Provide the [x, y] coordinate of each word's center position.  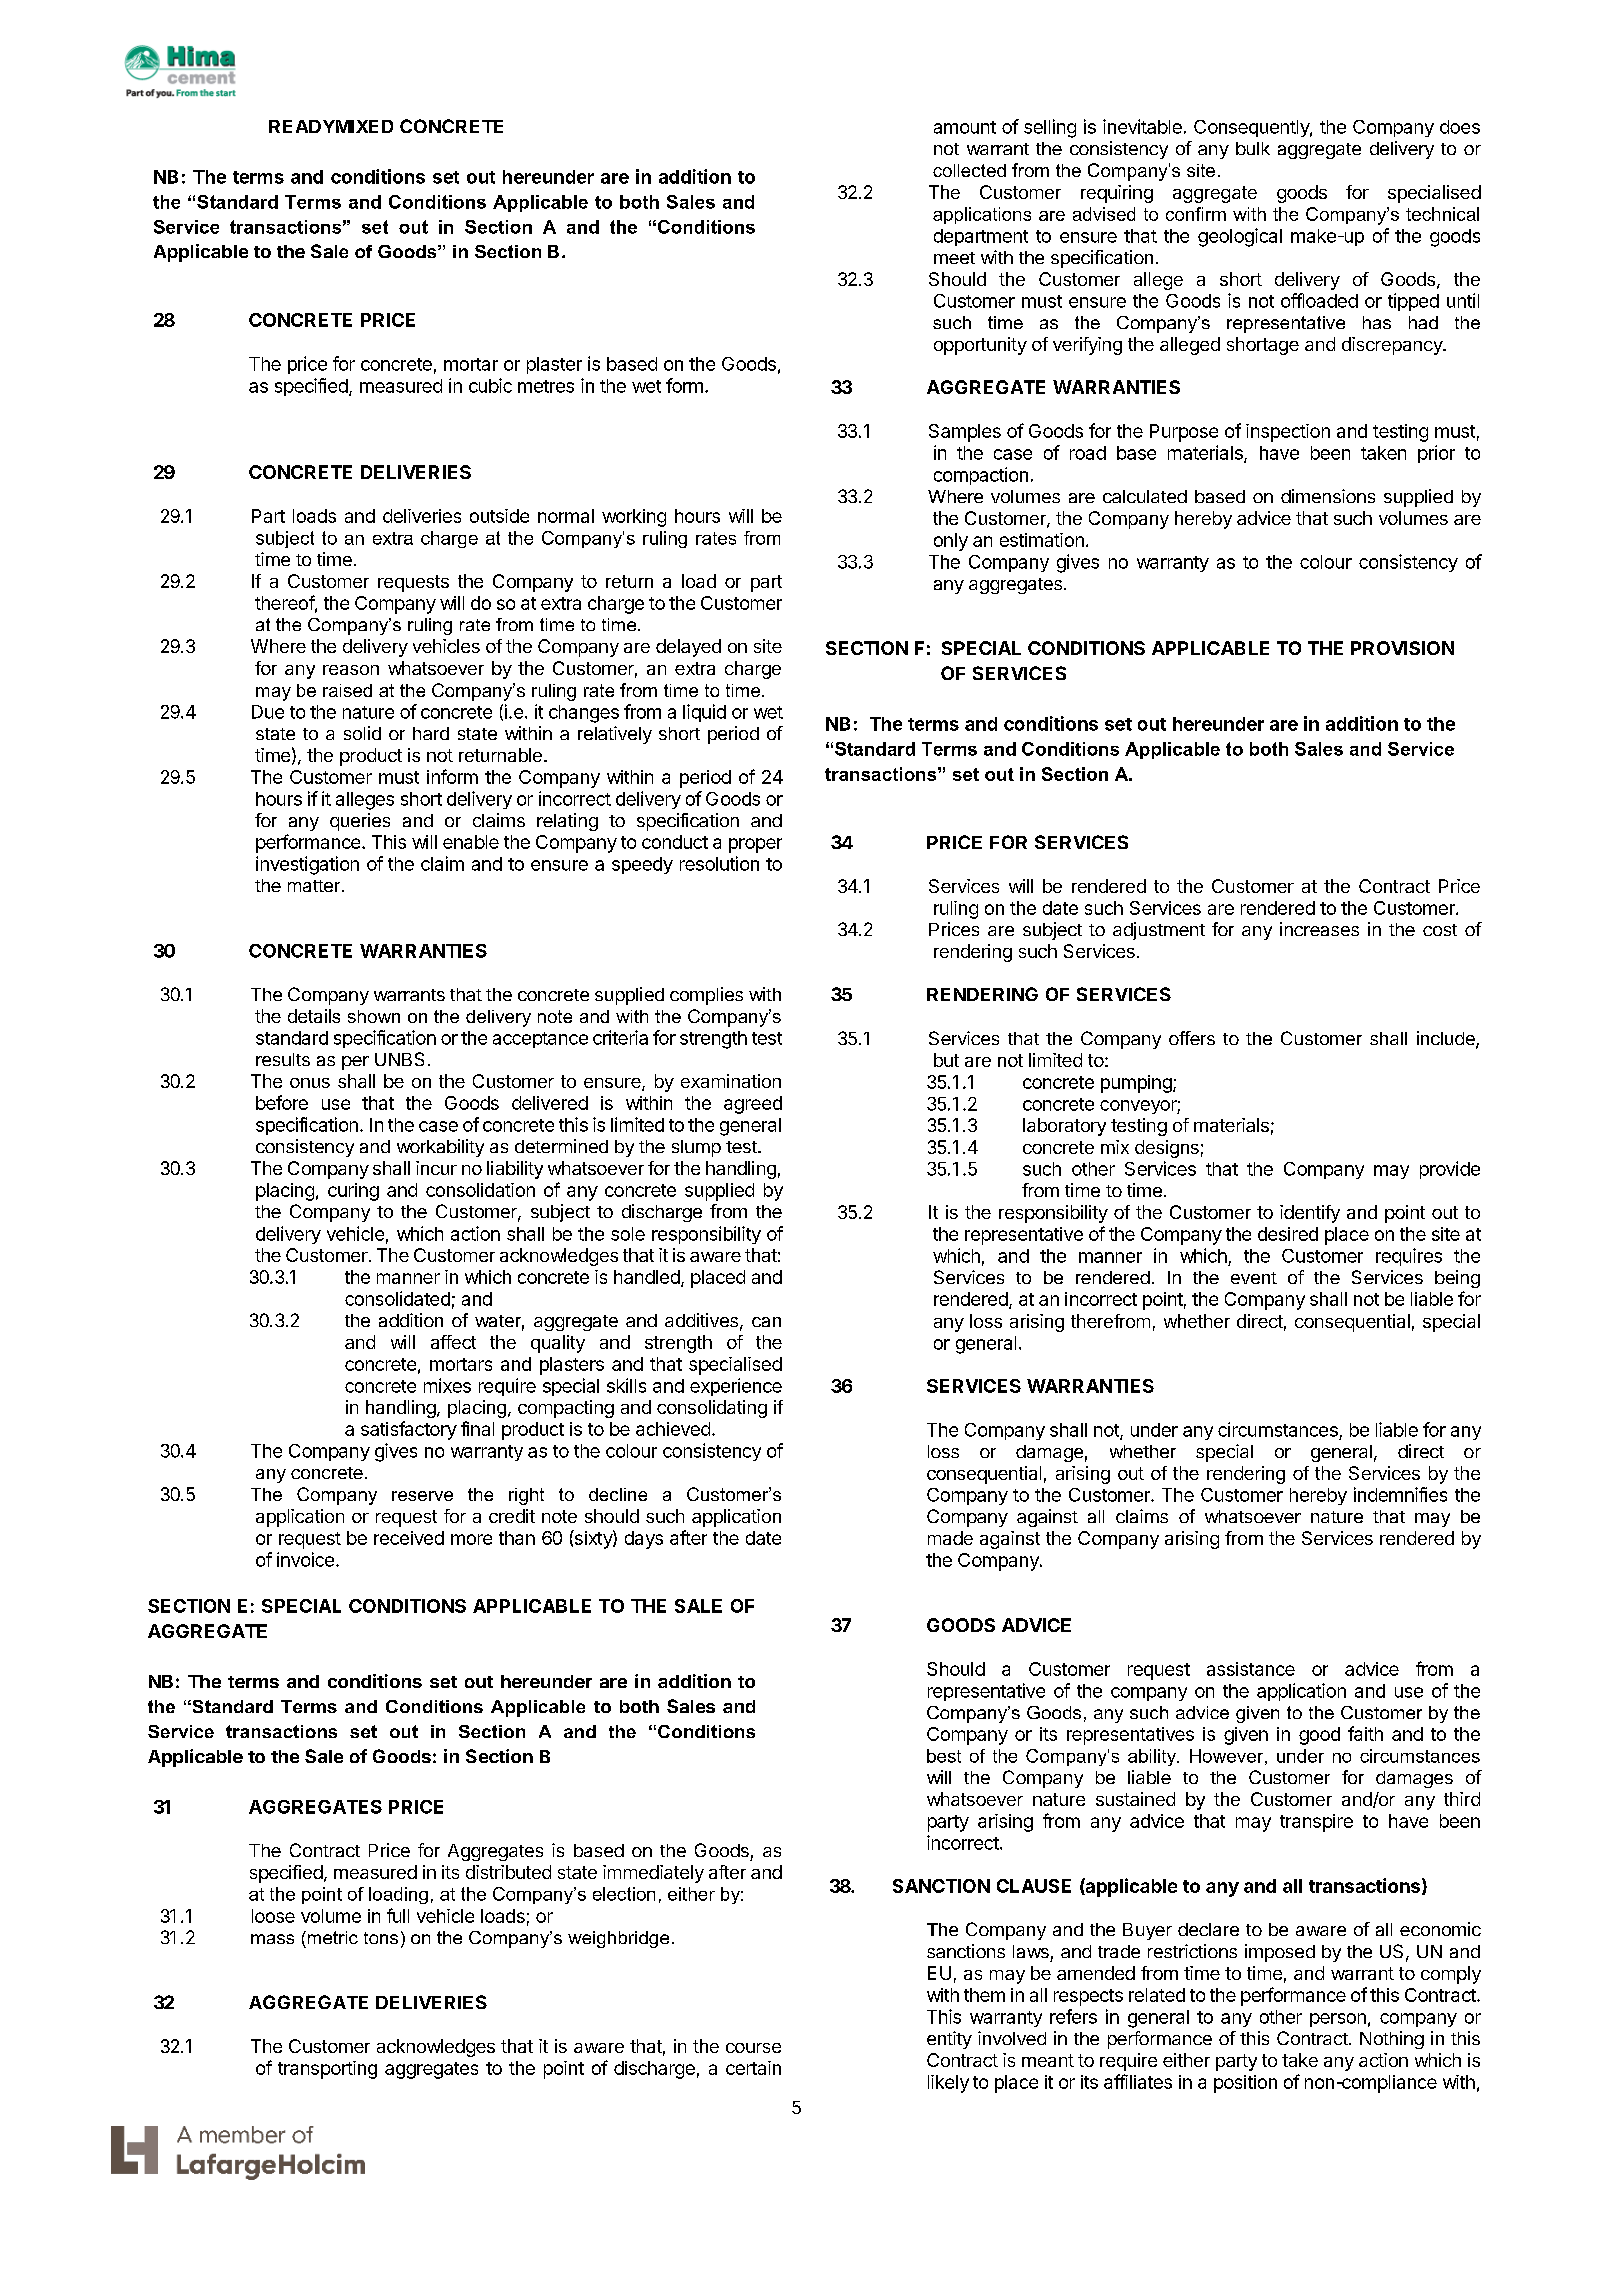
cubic [490, 385]
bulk [1253, 148]
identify [1310, 1214]
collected [969, 170]
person [1338, 2020]
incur [436, 1168]
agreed [753, 1105]
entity [949, 2040]
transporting [327, 2070]
